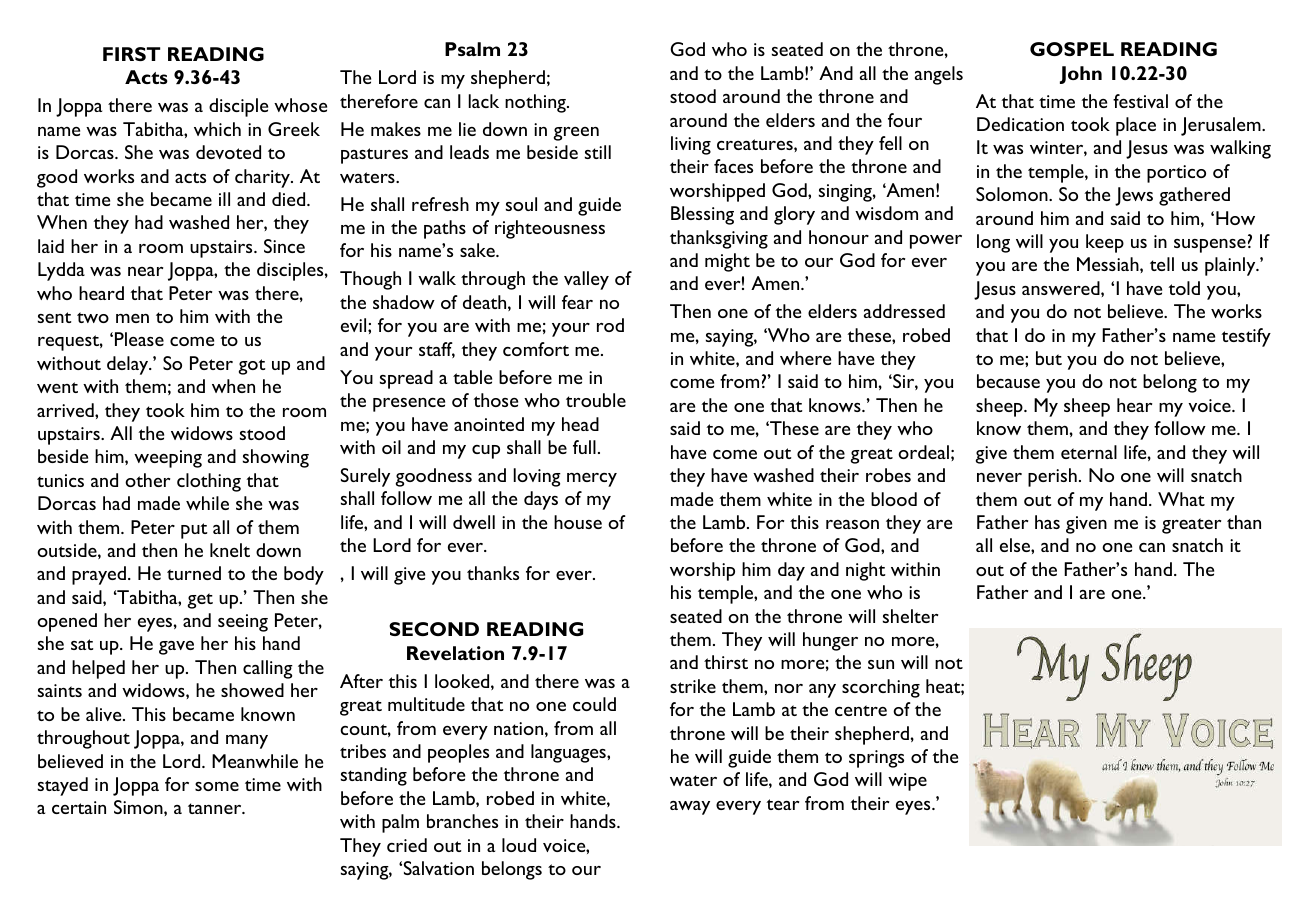  I want to click on gave, so click(176, 648).
